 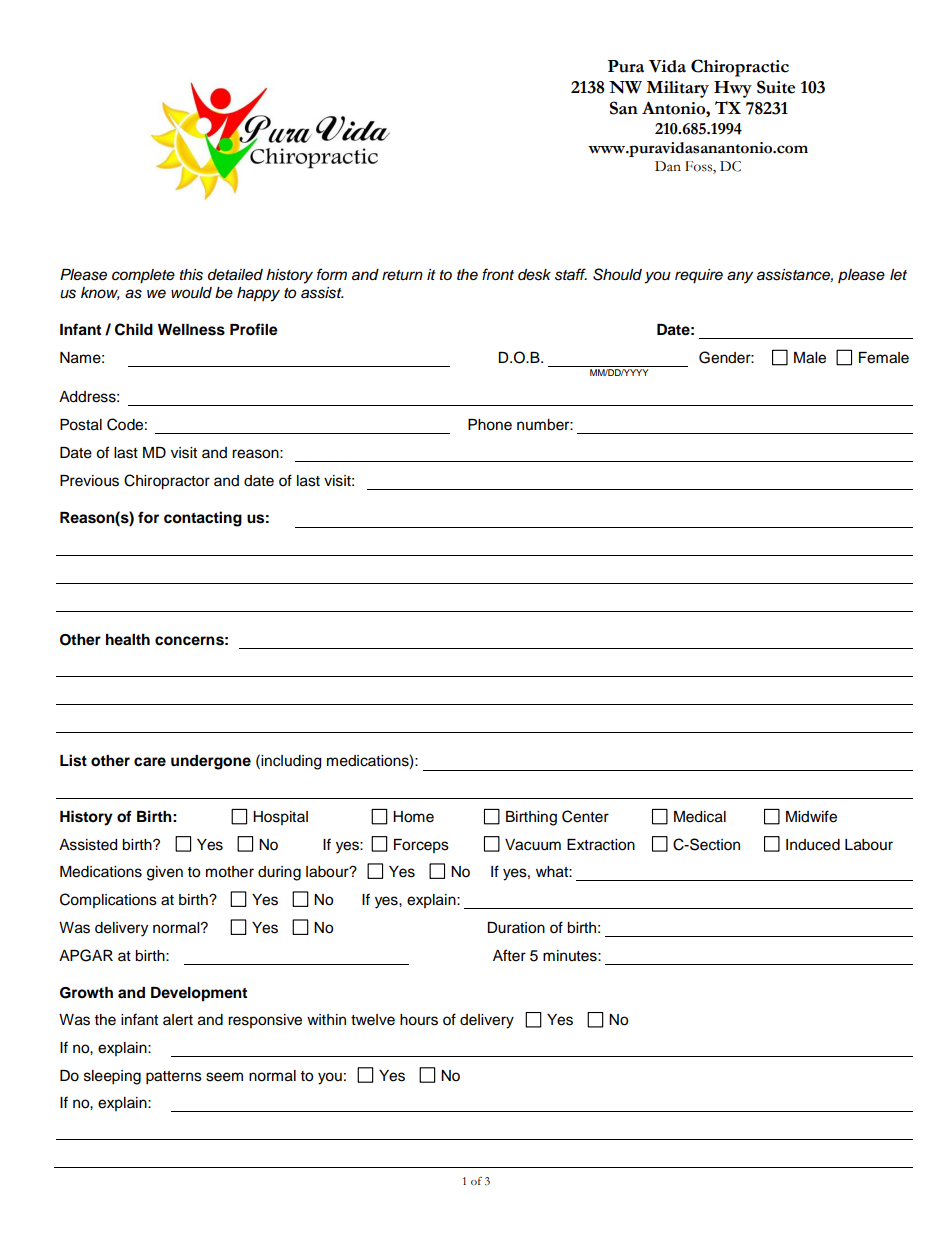 What do you see at coordinates (677, 89) in the screenshot?
I see `Military` at bounding box center [677, 89].
